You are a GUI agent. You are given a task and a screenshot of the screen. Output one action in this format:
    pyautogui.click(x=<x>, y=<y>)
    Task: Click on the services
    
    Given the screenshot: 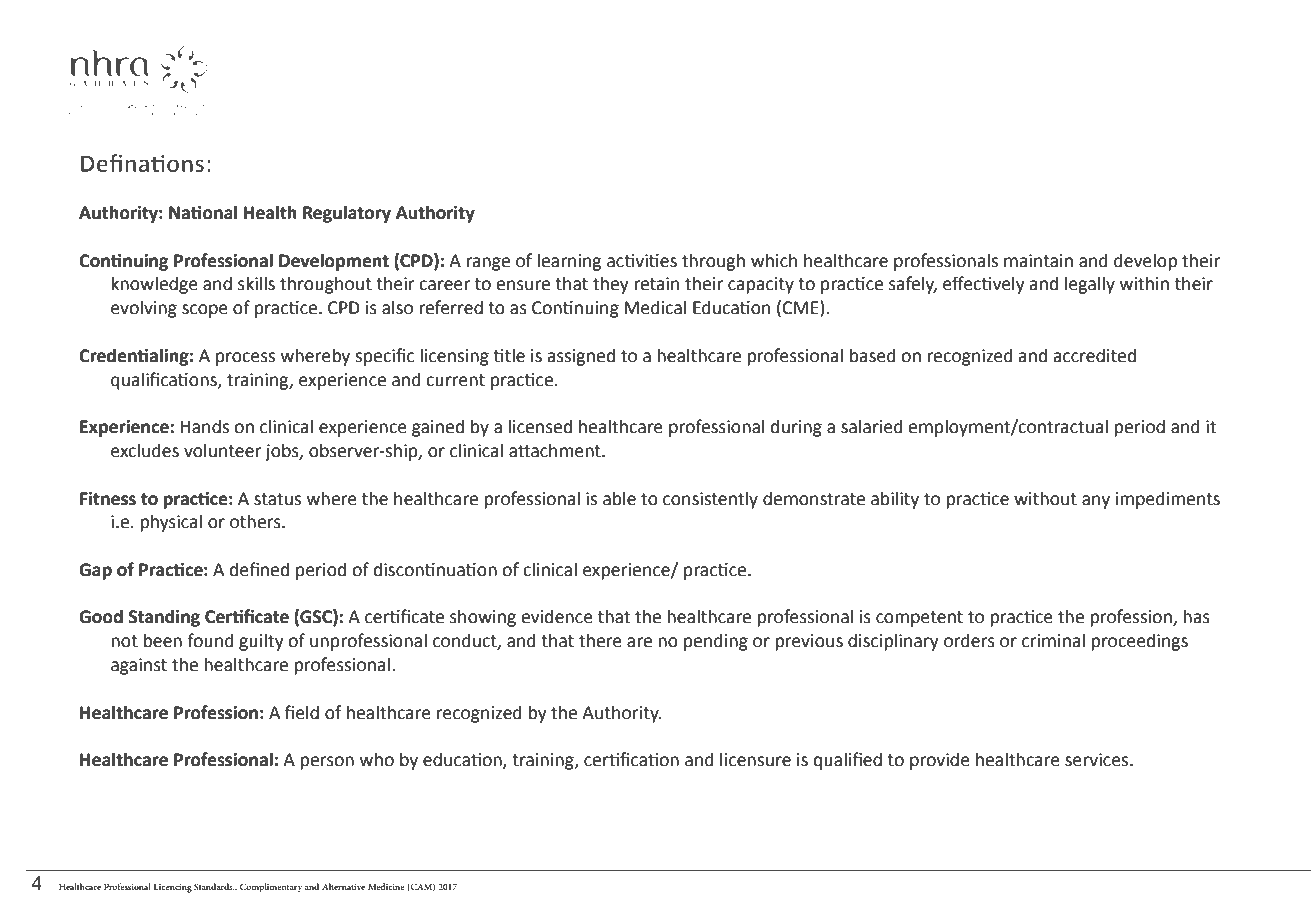 What is the action you would take?
    pyautogui.click(x=1098, y=760)
